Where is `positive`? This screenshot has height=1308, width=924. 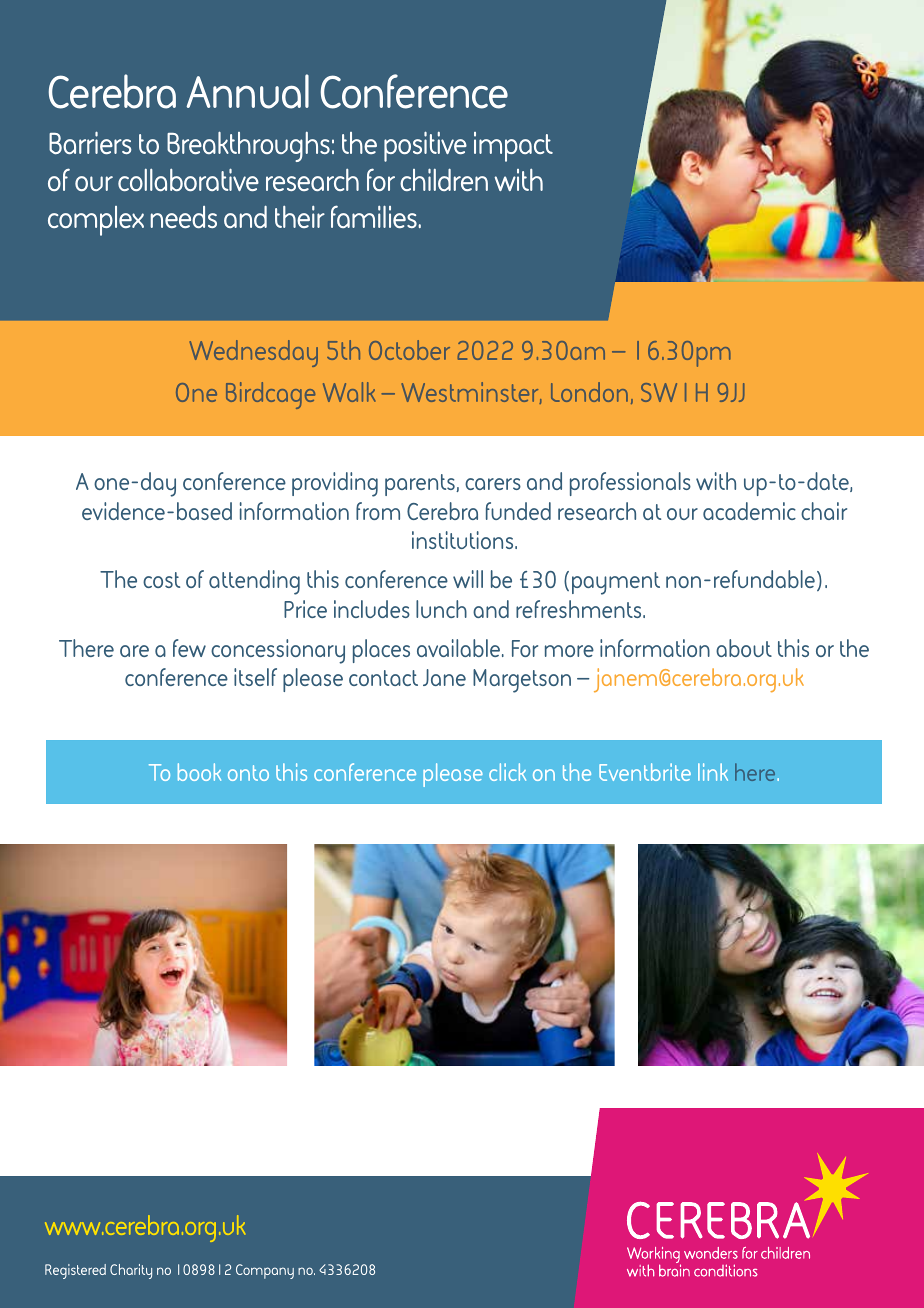
positive is located at coordinates (425, 146).
